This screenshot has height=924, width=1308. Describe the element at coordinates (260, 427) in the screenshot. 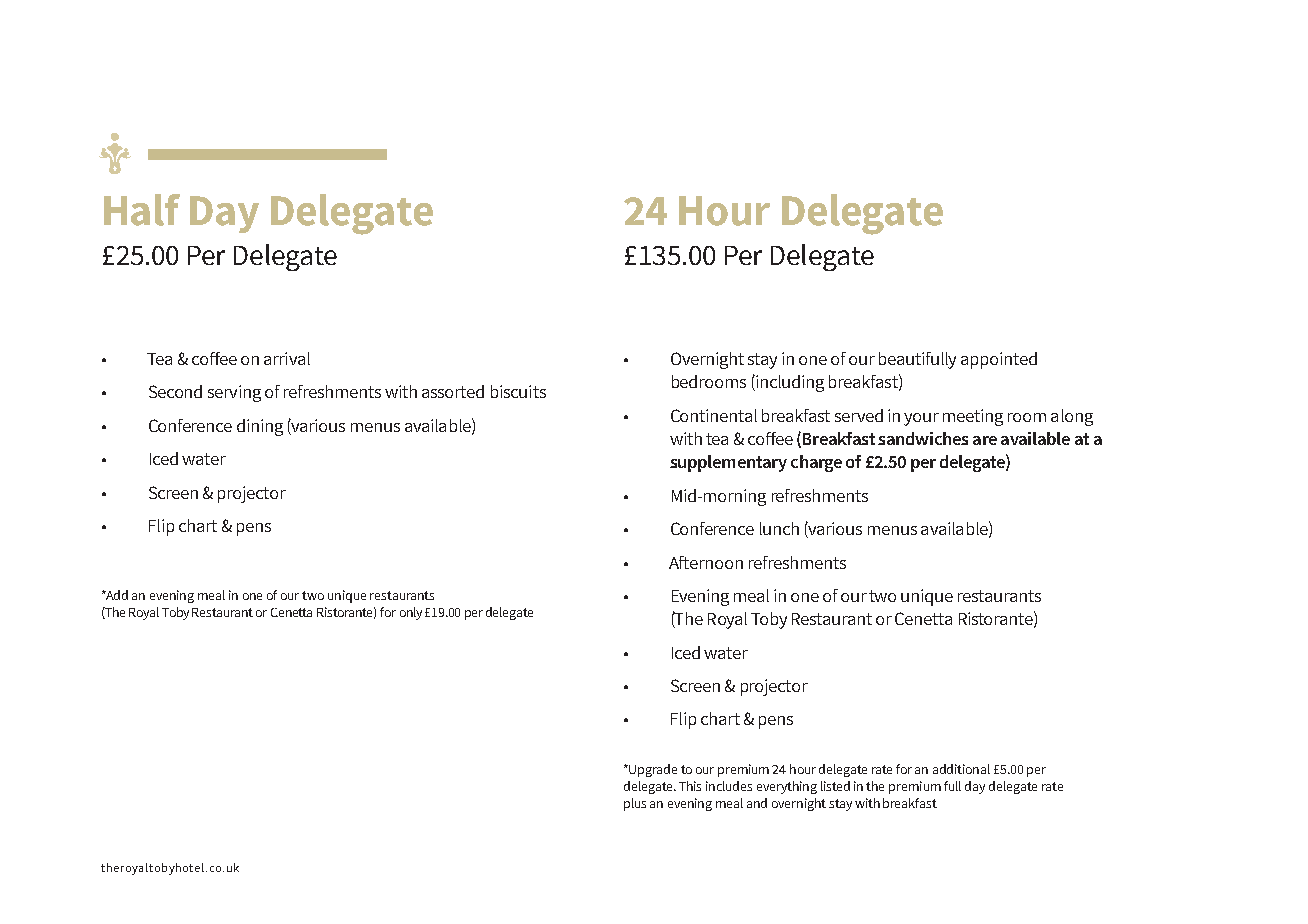

I see `dining` at that location.
